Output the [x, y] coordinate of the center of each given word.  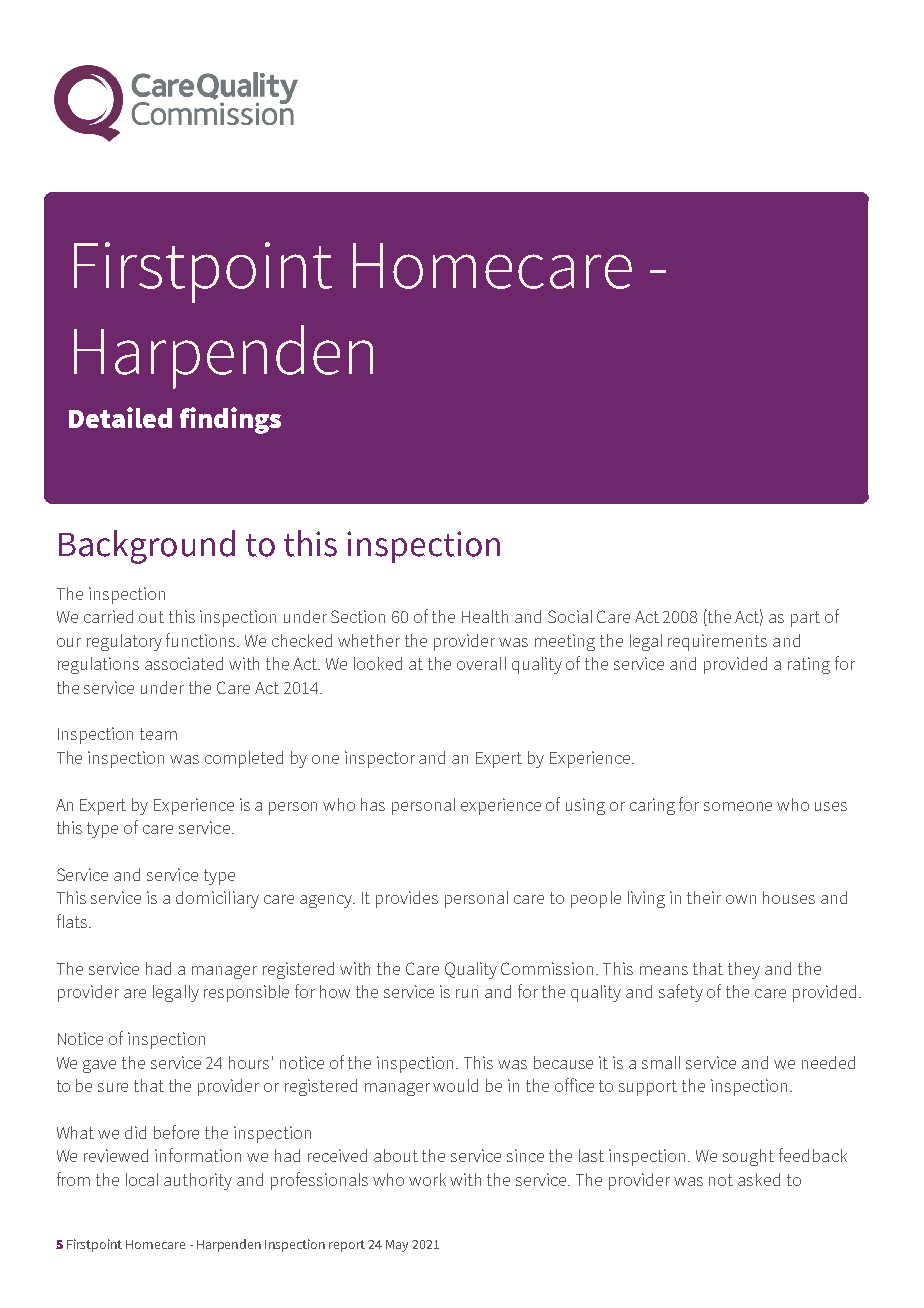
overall [481, 663]
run [467, 993]
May [397, 1246]
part [805, 619]
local [142, 1179]
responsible [246, 993]
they [744, 970]
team [158, 734]
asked [759, 1179]
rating [809, 665]
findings [230, 420]
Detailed [120, 417]
